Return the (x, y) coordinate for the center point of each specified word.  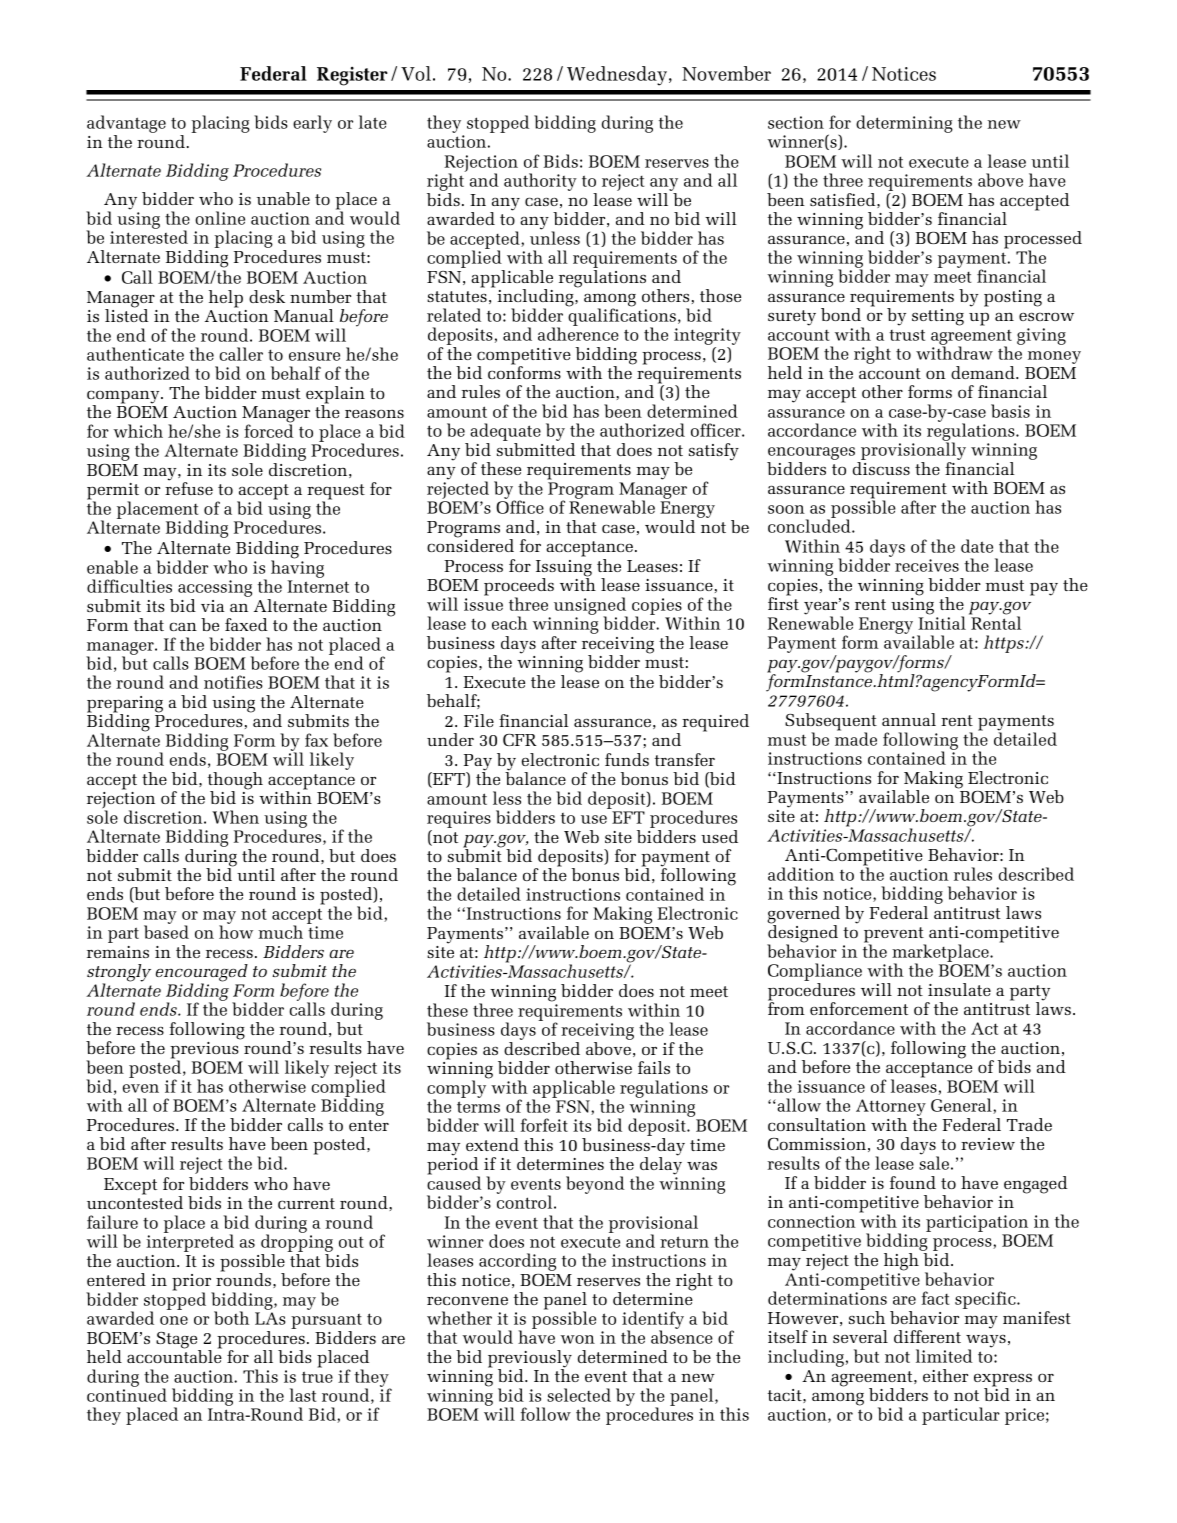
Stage (178, 1341)
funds (627, 759)
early (312, 124)
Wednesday (617, 76)
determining (904, 124)
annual (909, 719)
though (235, 782)
